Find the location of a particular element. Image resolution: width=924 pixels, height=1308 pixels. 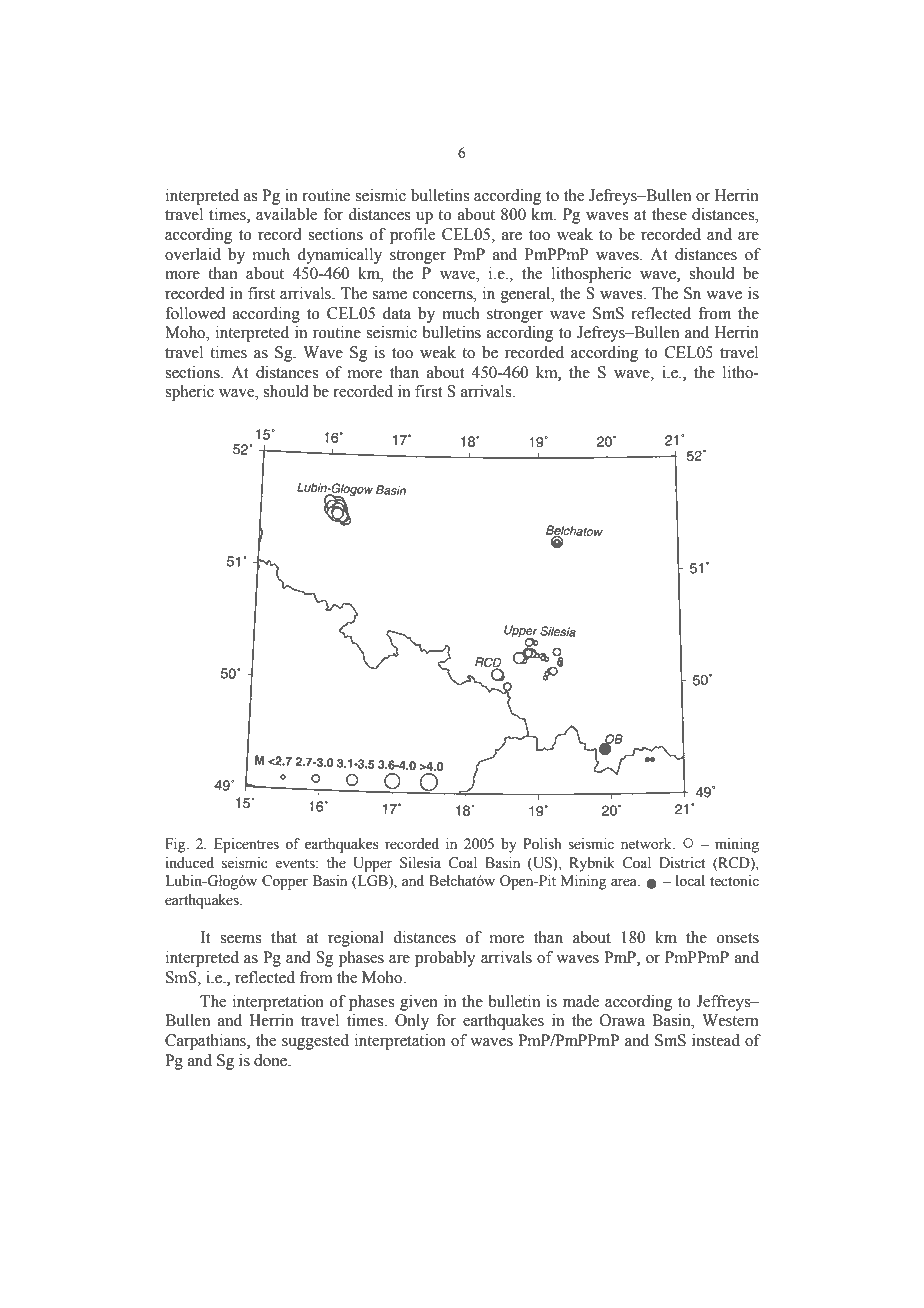

done is located at coordinates (272, 1060).
